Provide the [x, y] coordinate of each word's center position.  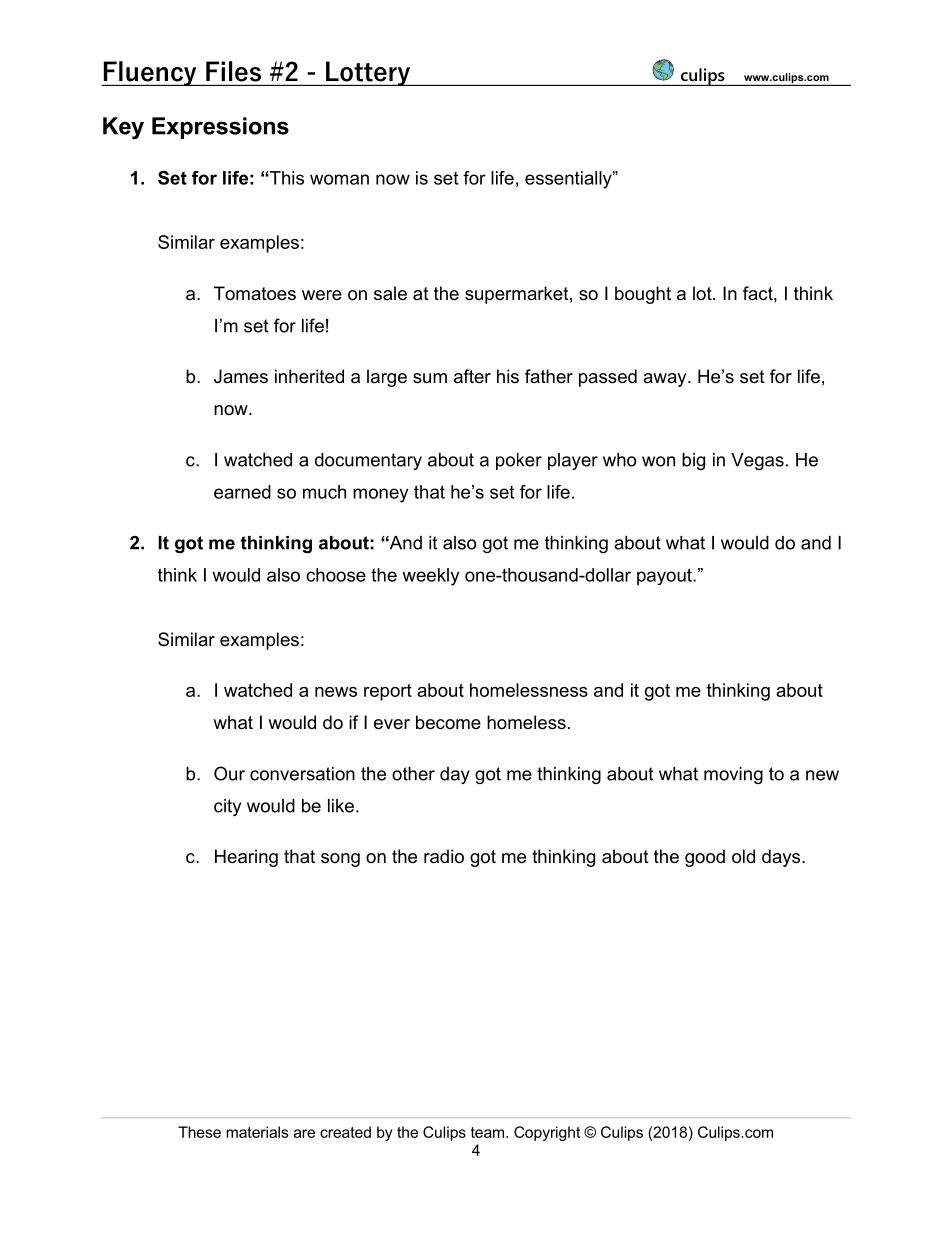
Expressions [220, 128]
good [705, 858]
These [199, 1132]
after [472, 376]
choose [336, 575]
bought [643, 295]
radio [444, 856]
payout [665, 577]
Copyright [547, 1133]
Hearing [246, 858]
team [489, 1132]
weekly [430, 577]
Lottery [368, 73]
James [241, 376]
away [666, 380]
